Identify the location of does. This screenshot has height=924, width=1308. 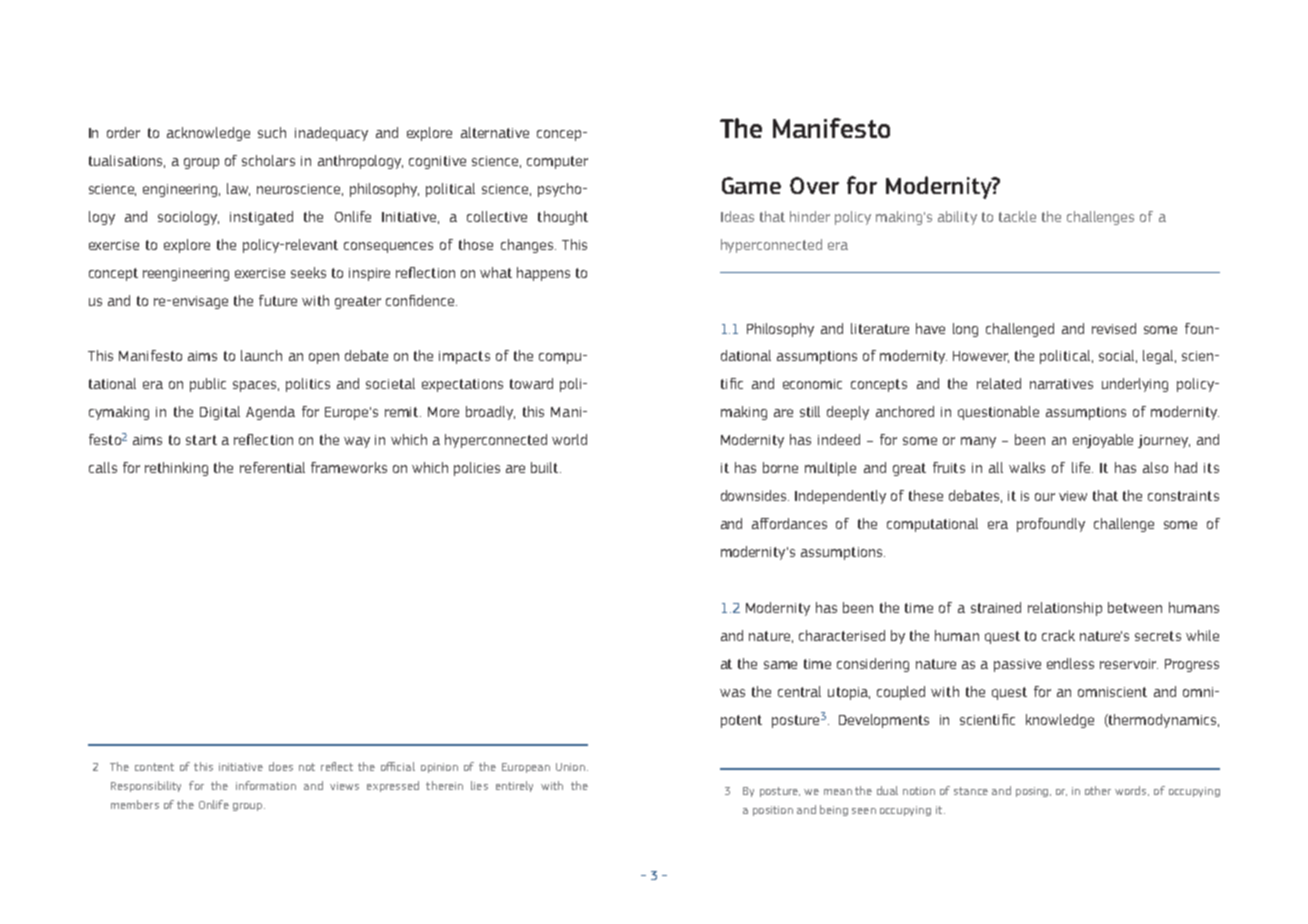
(281, 766).
